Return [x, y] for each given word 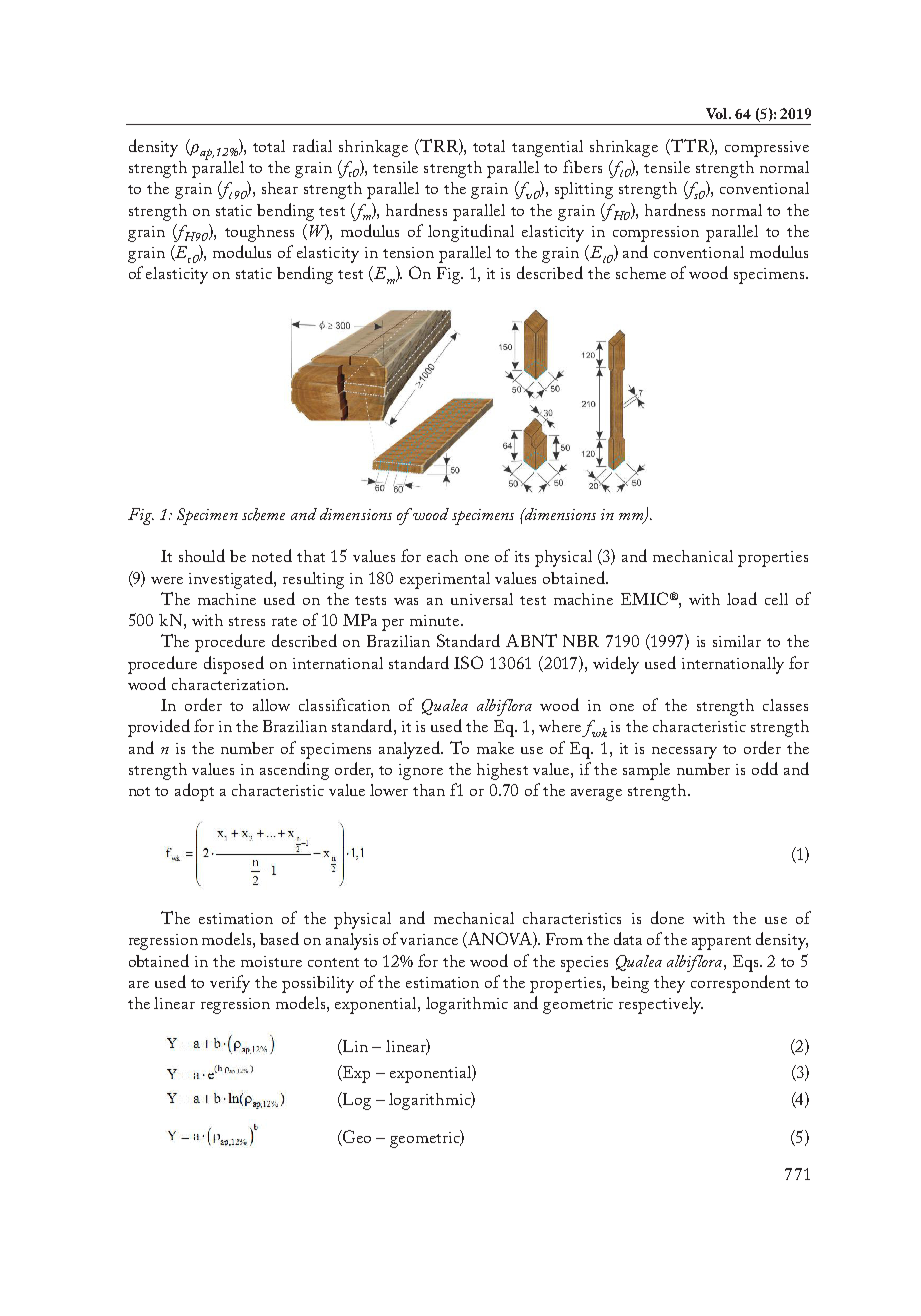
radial [312, 145]
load [742, 598]
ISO [468, 662]
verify [230, 984]
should [202, 555]
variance [429, 939]
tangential [547, 148]
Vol [718, 113]
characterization [229, 684]
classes [785, 705]
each [442, 556]
